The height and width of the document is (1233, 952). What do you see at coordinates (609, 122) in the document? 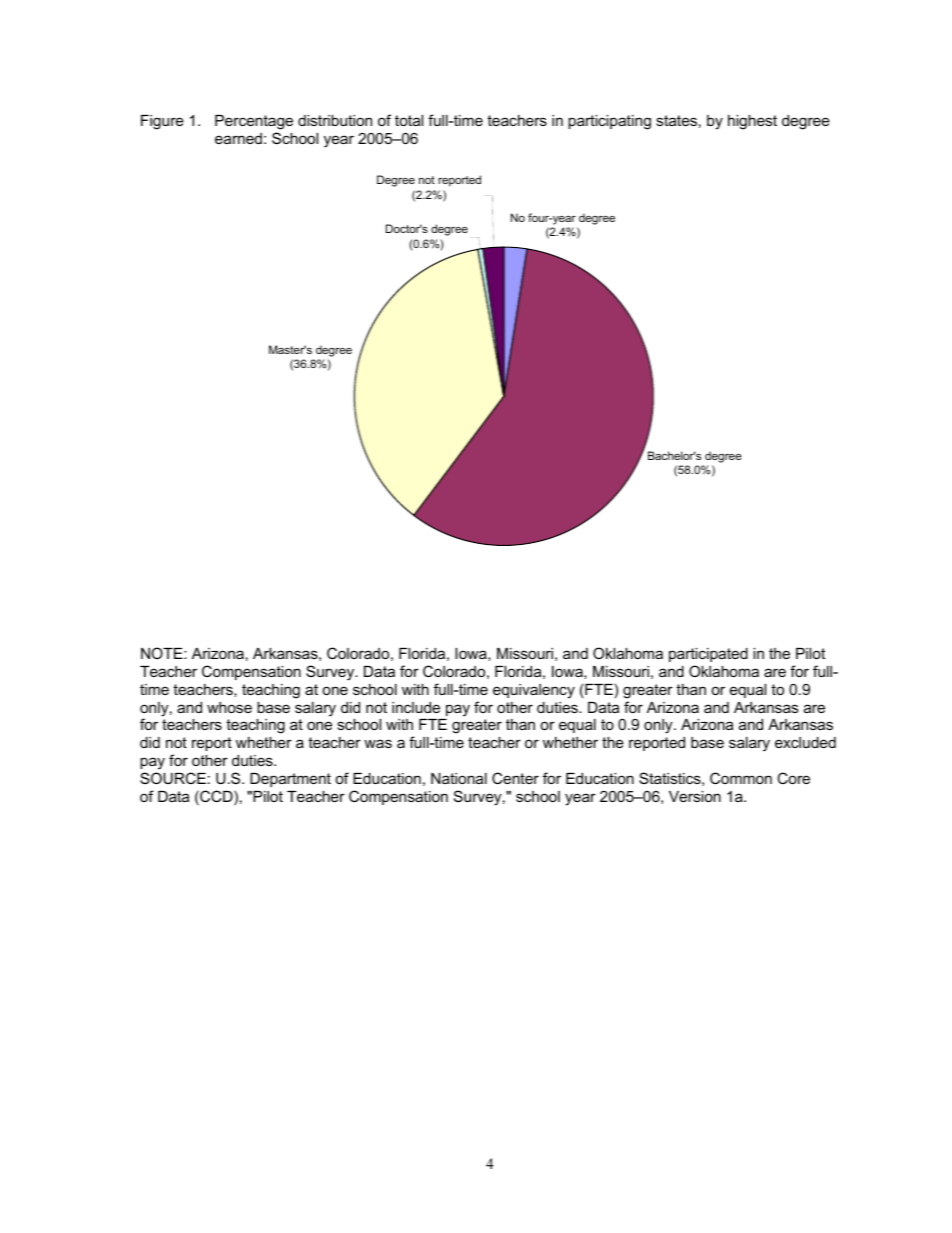
I see `participating` at bounding box center [609, 122].
